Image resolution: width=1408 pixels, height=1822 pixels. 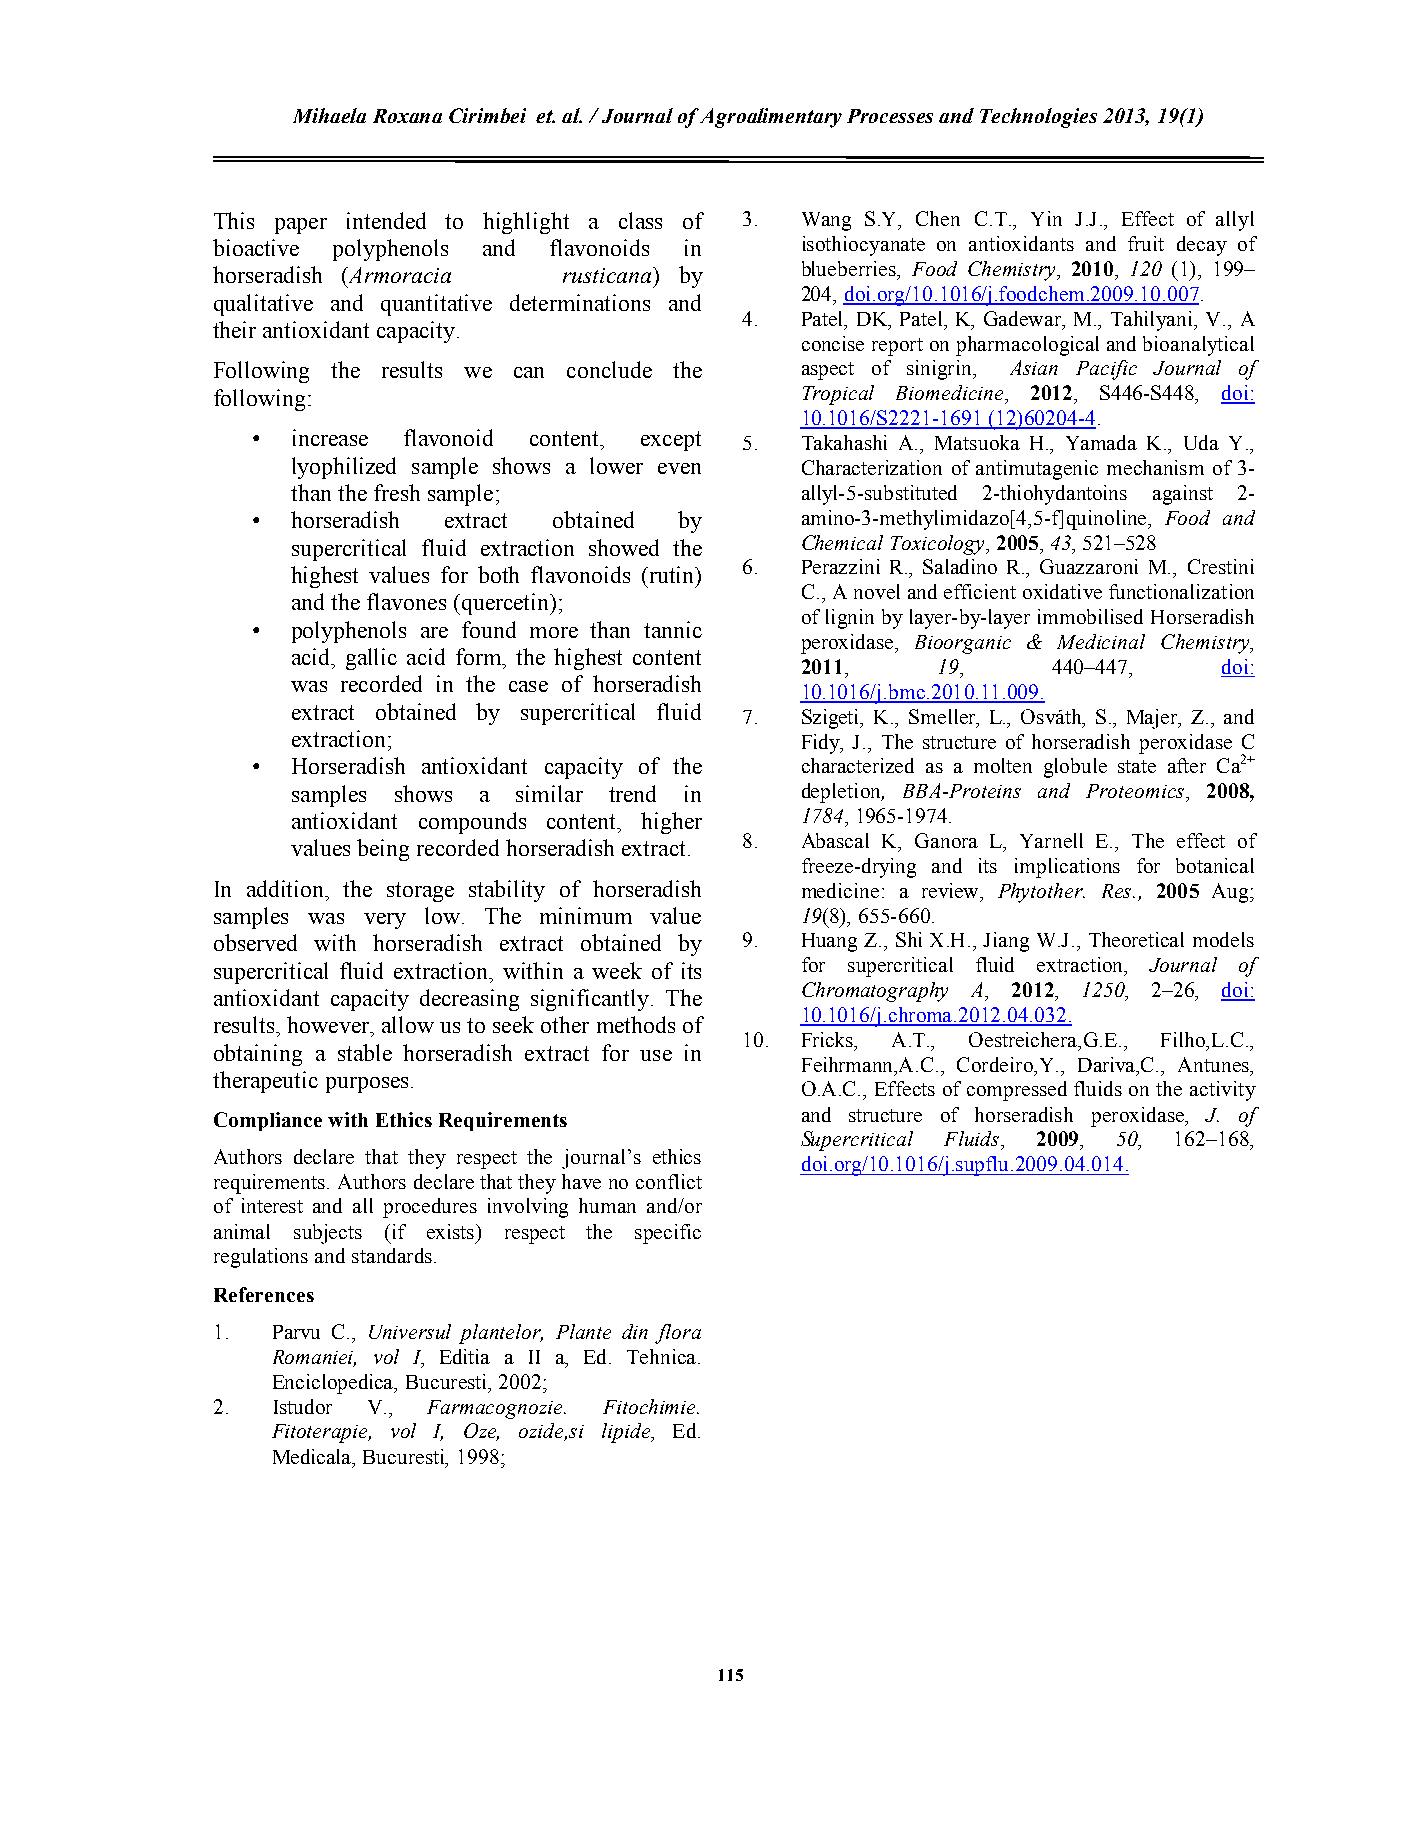 What do you see at coordinates (858, 765) in the screenshot?
I see `characterized` at bounding box center [858, 765].
